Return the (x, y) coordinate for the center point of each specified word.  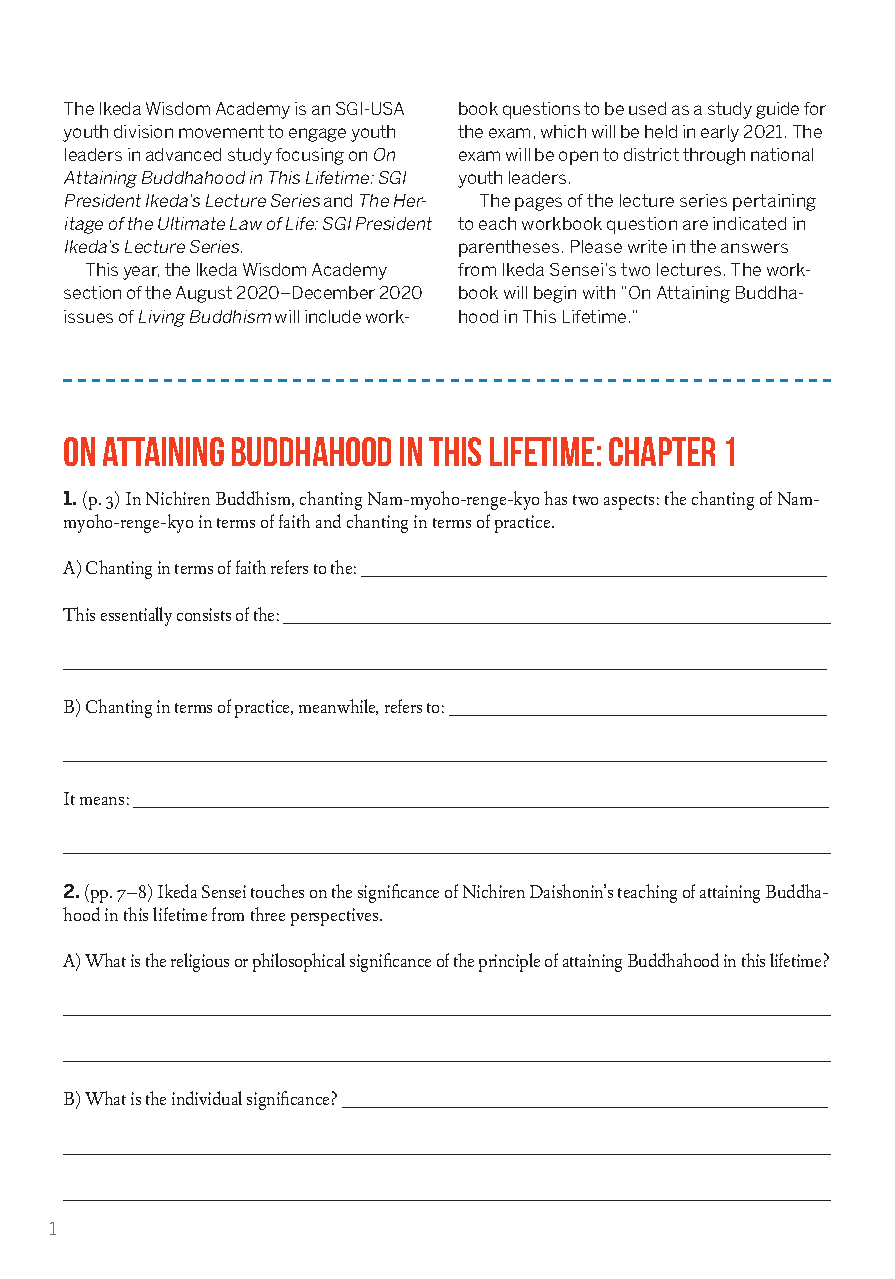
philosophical (299, 962)
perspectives (336, 917)
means (102, 801)
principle (509, 962)
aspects (629, 502)
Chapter (662, 451)
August (204, 294)
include (333, 316)
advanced (183, 154)
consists (204, 614)
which (563, 131)
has (555, 498)
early (720, 133)
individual (207, 1098)
